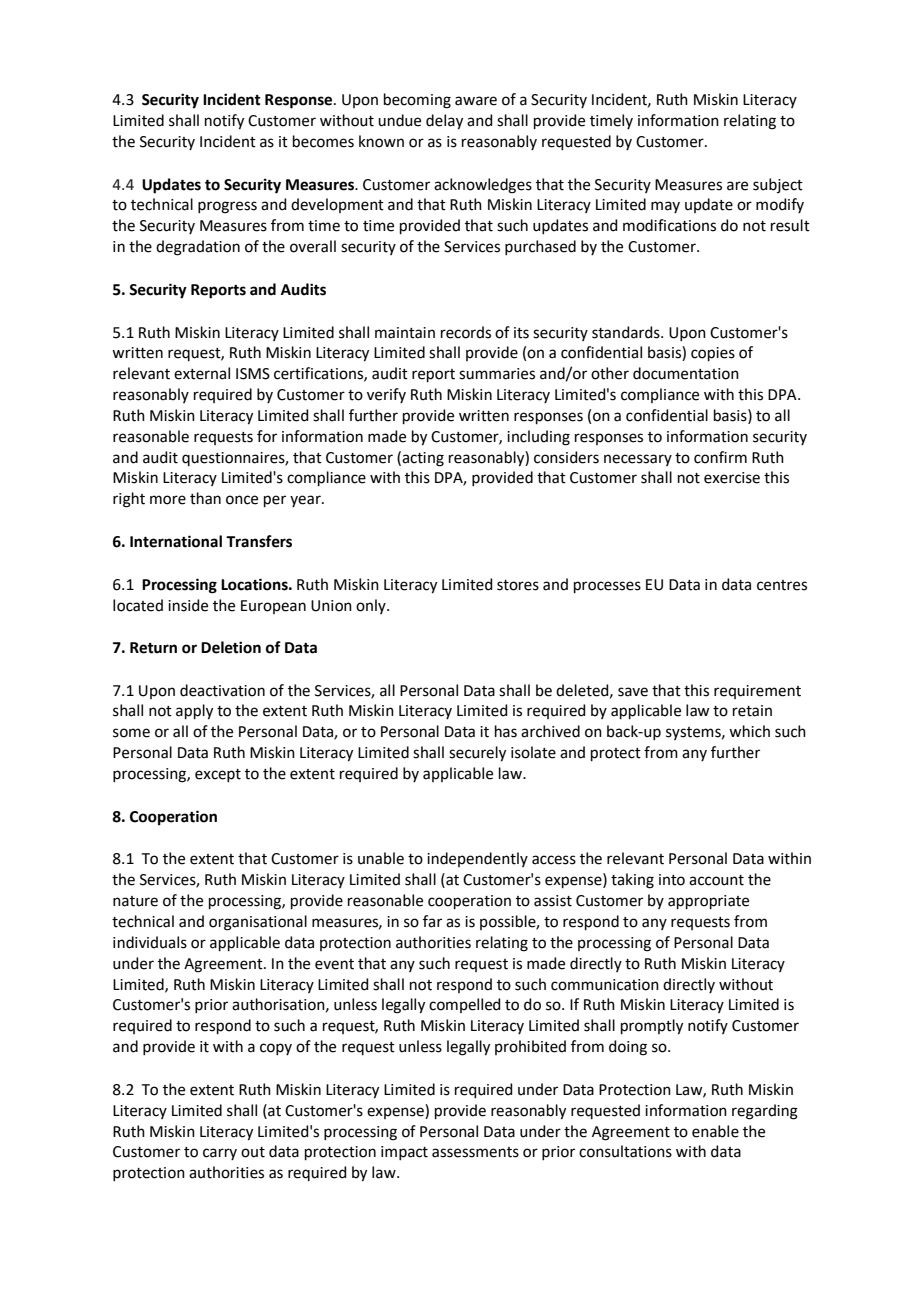  I want to click on carry, so click(220, 1154).
